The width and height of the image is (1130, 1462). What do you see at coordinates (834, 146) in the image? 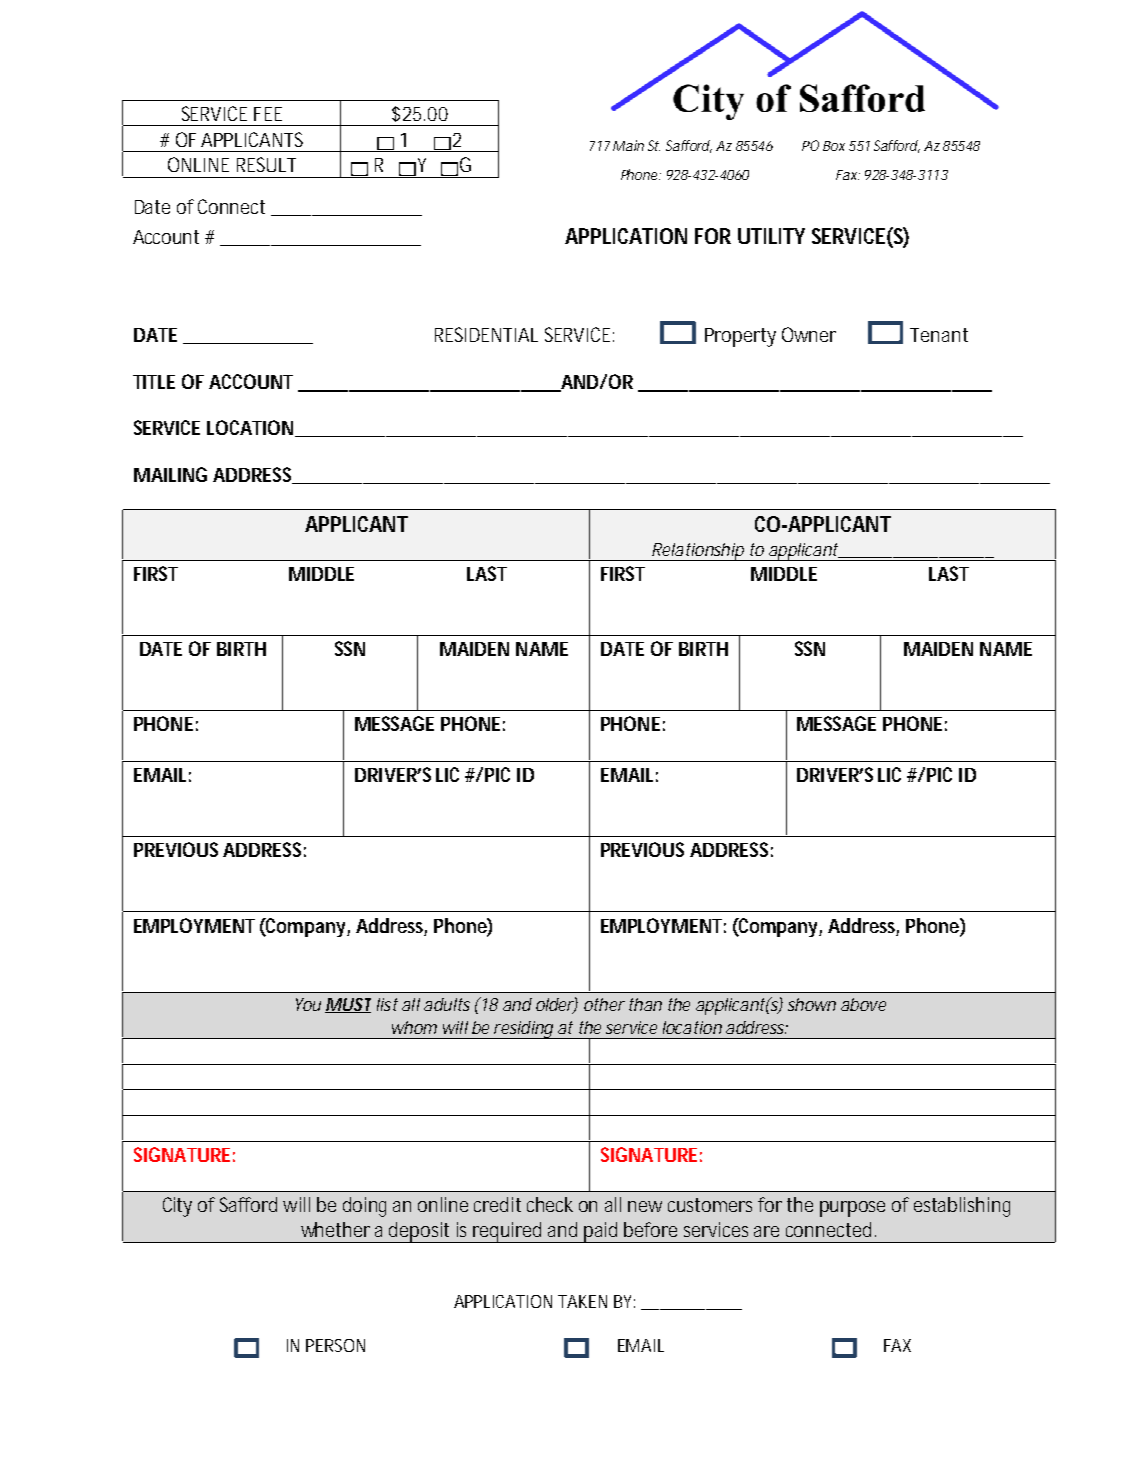
I see `Box` at bounding box center [834, 146].
